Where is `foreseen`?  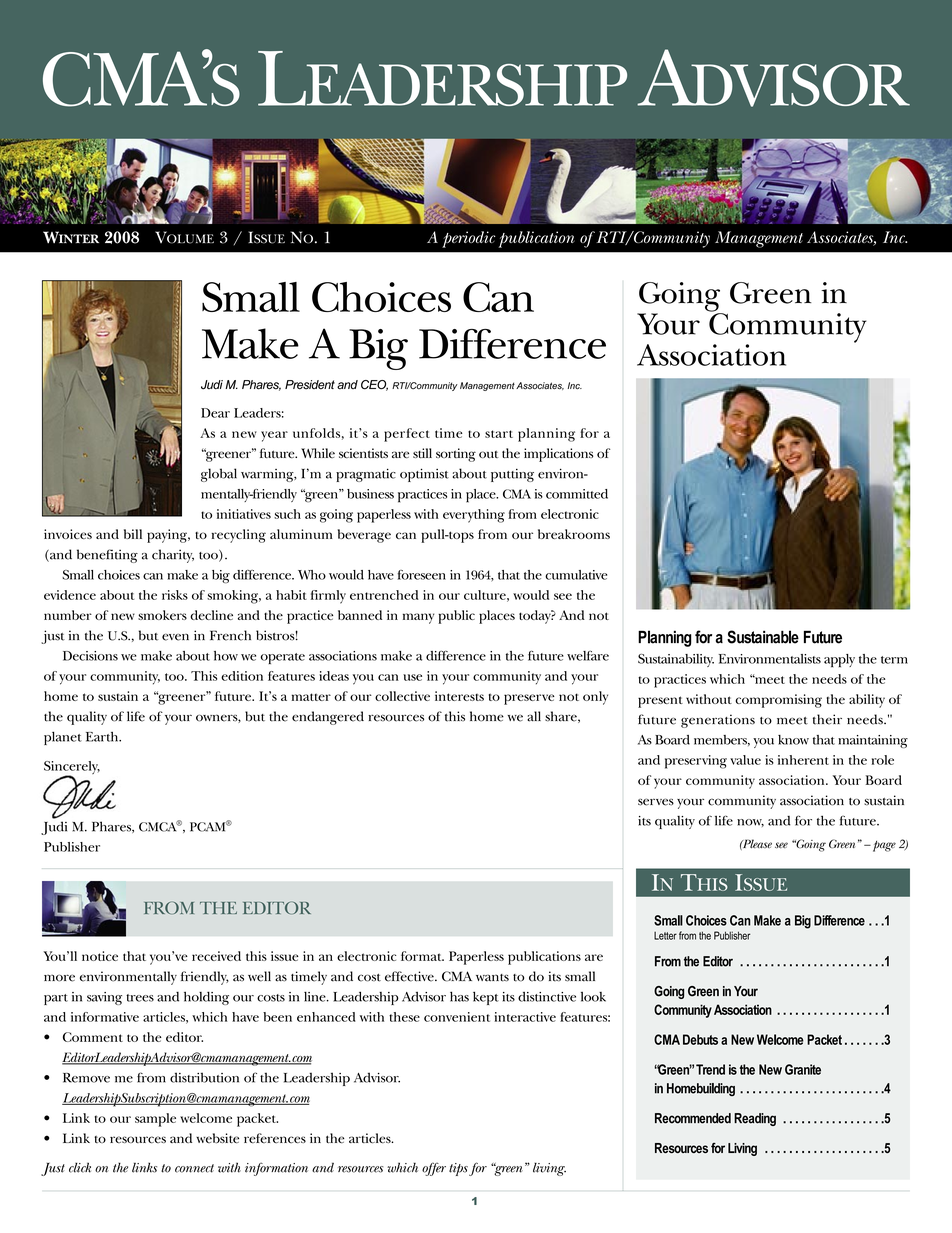 foreseen is located at coordinates (422, 575).
